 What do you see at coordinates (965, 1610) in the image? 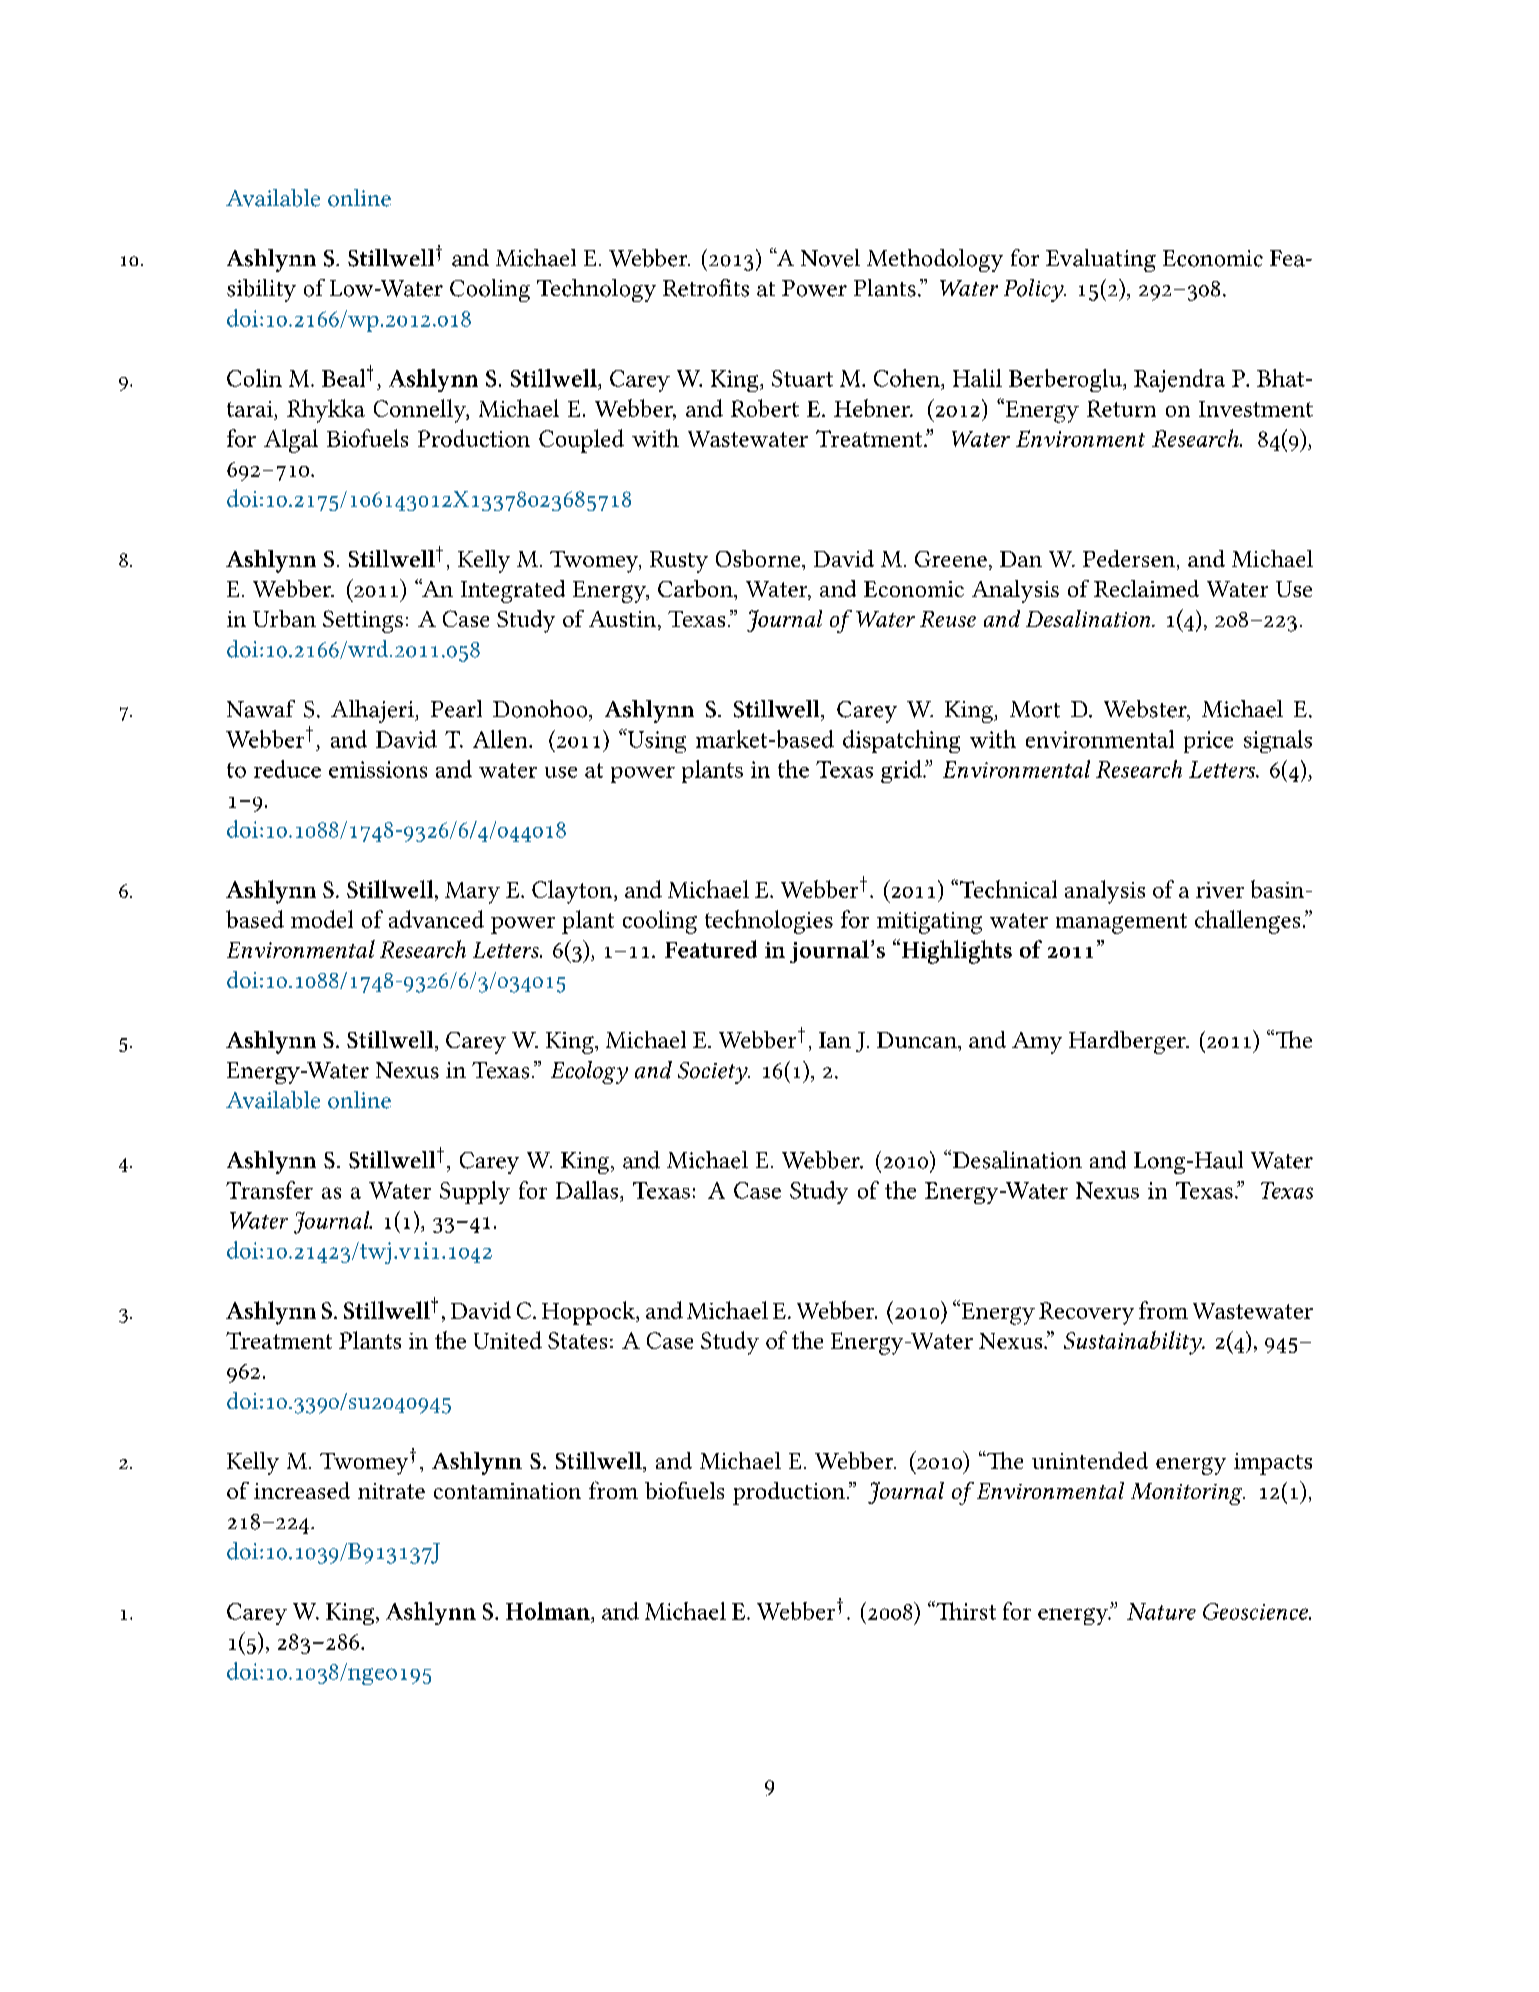
I see `Thirst` at bounding box center [965, 1610].
